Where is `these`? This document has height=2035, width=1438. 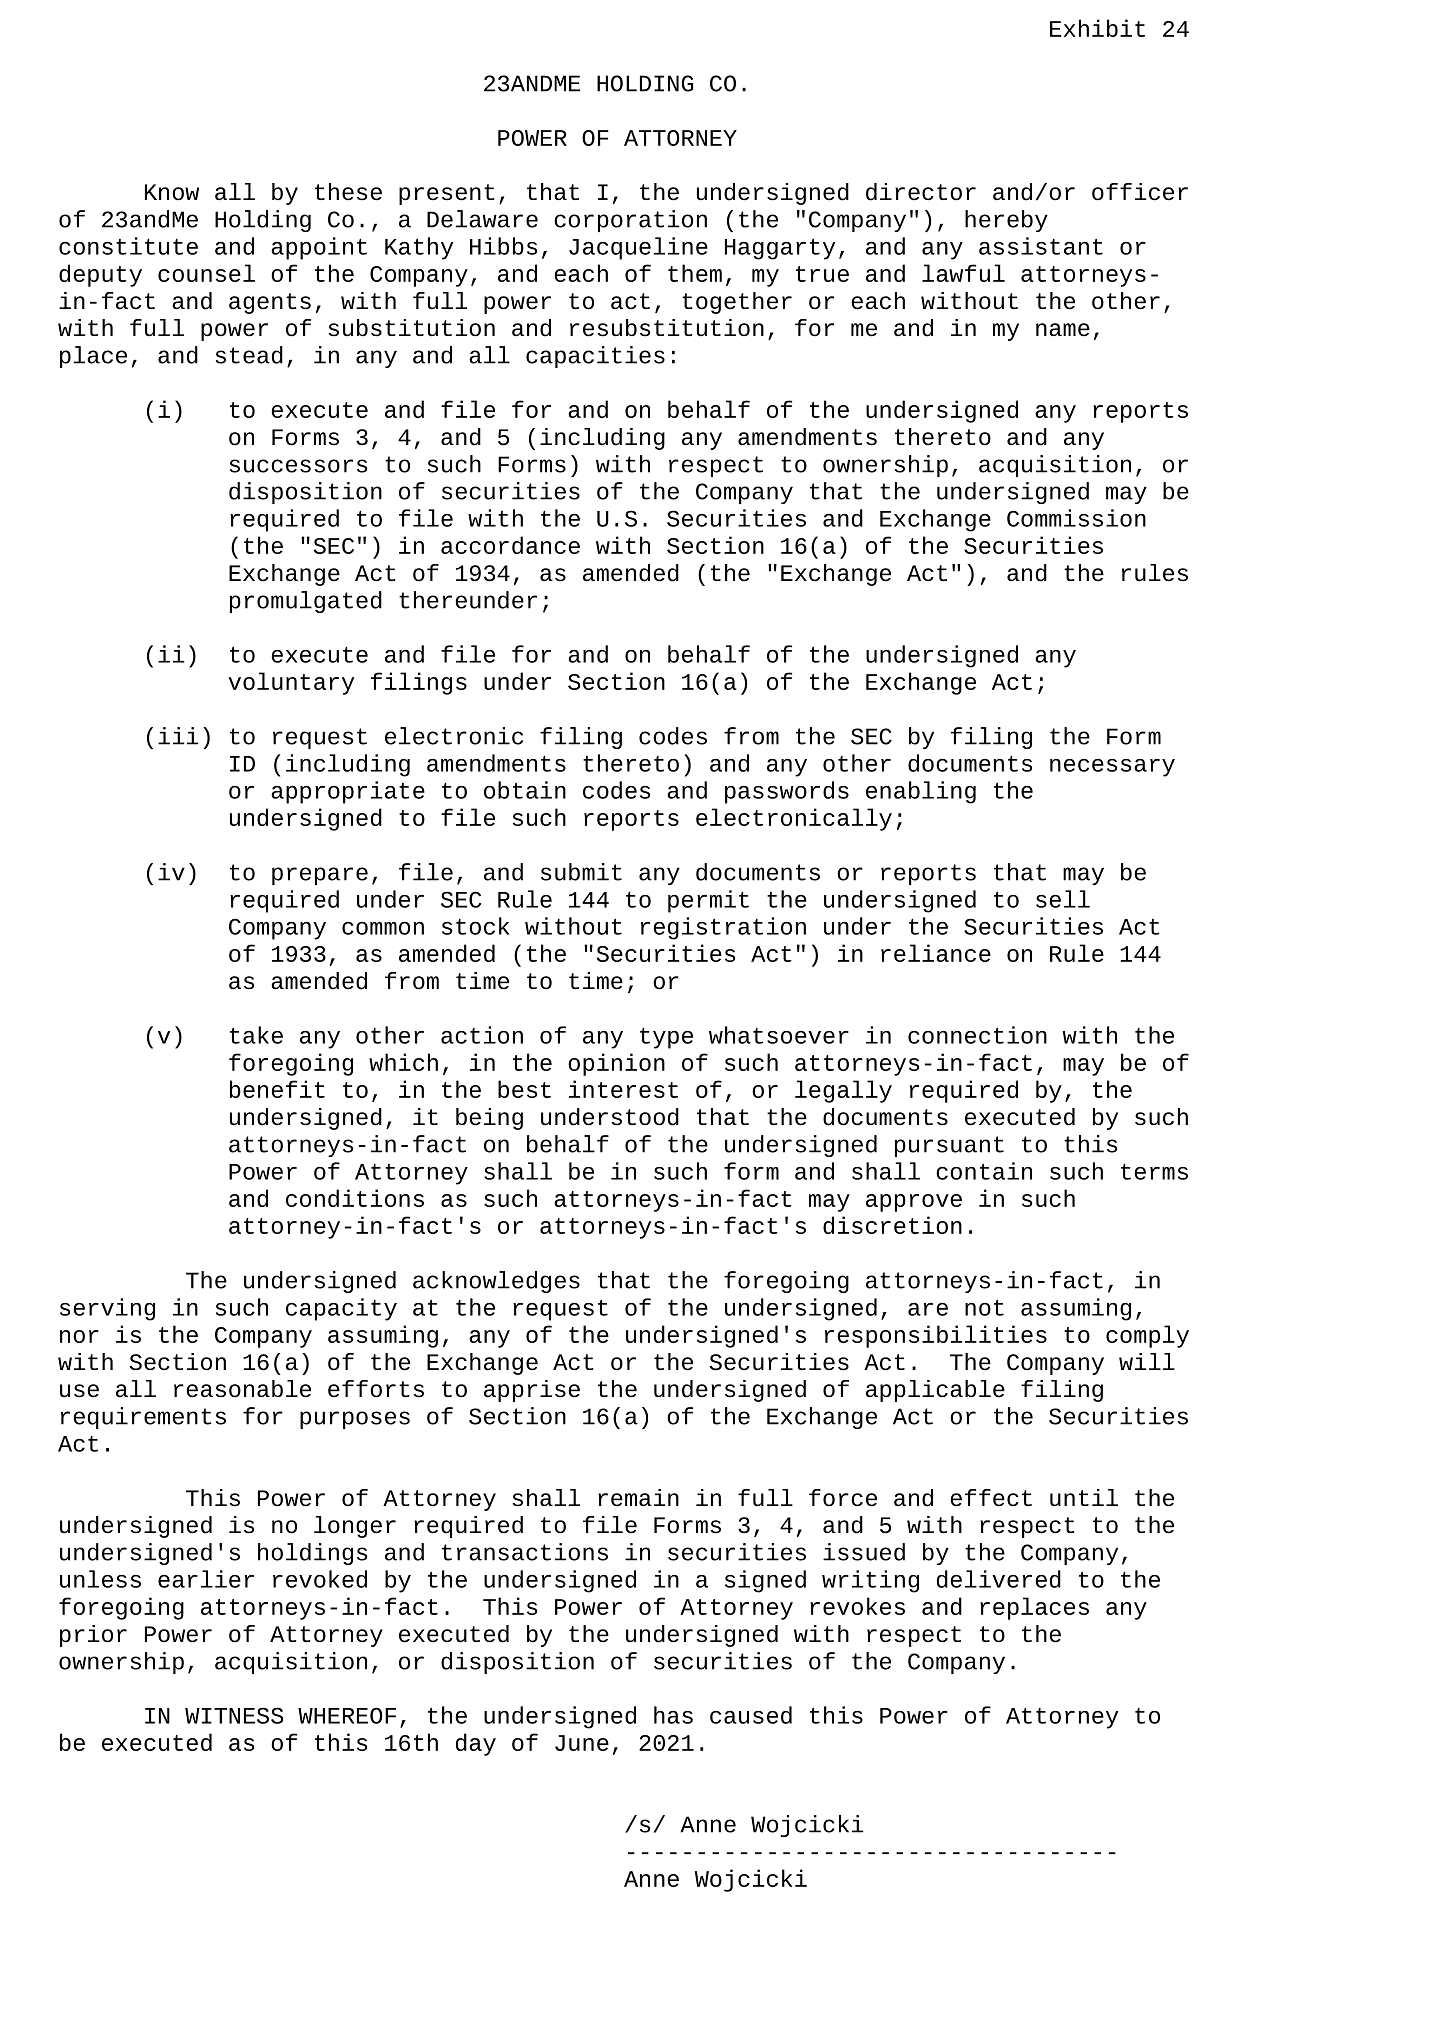 these is located at coordinates (348, 192).
